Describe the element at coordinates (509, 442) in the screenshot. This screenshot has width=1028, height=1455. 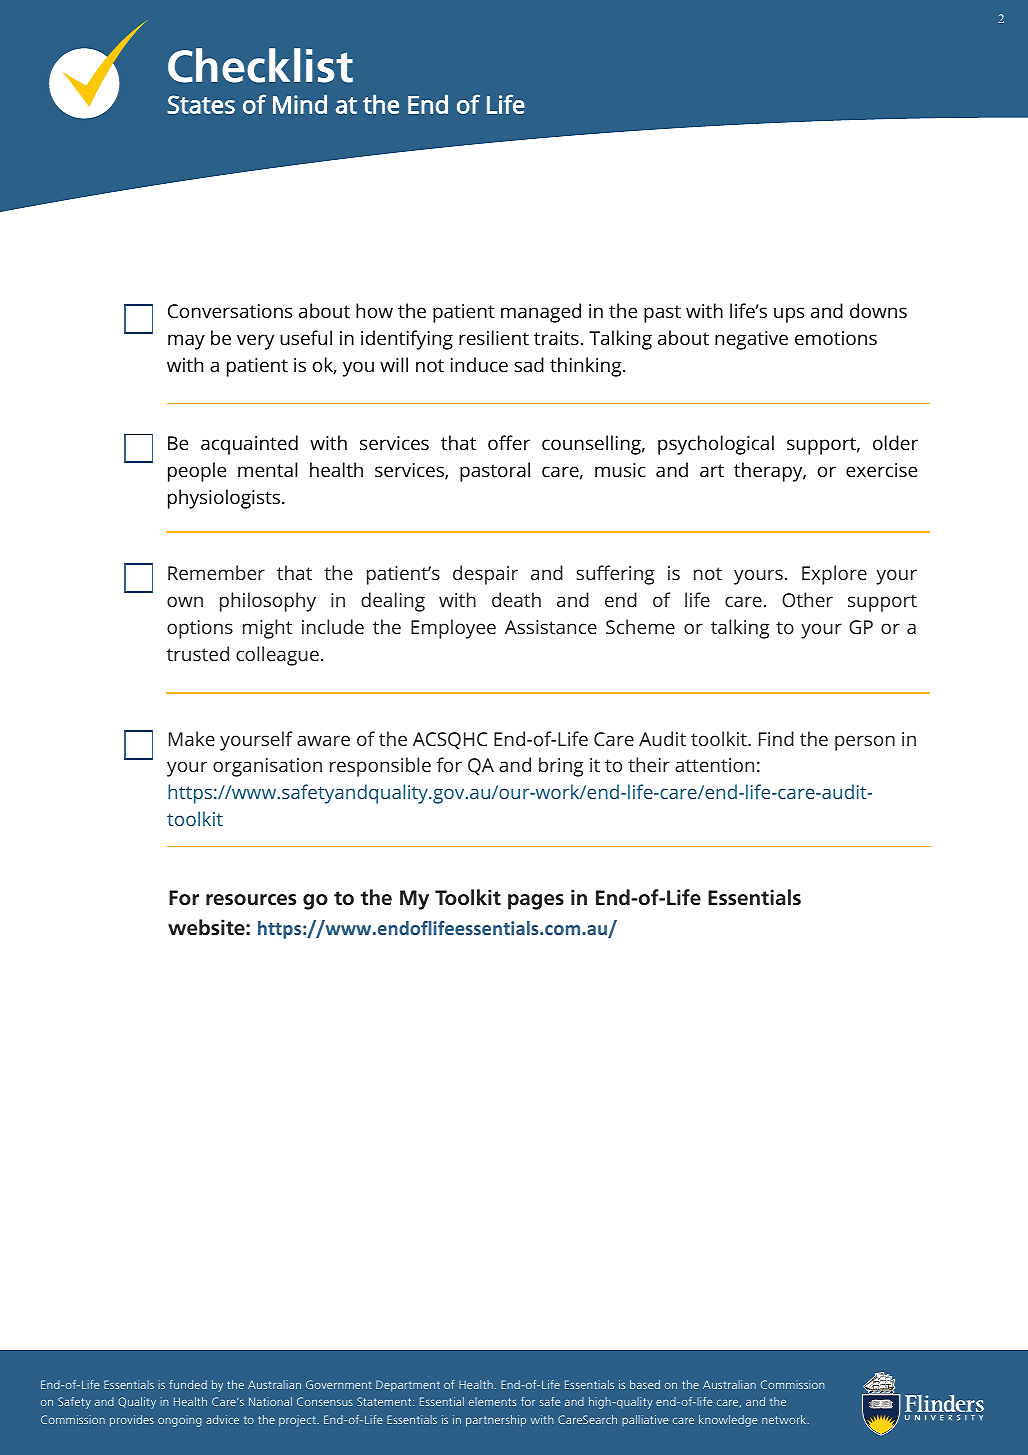
I see `offer` at that location.
